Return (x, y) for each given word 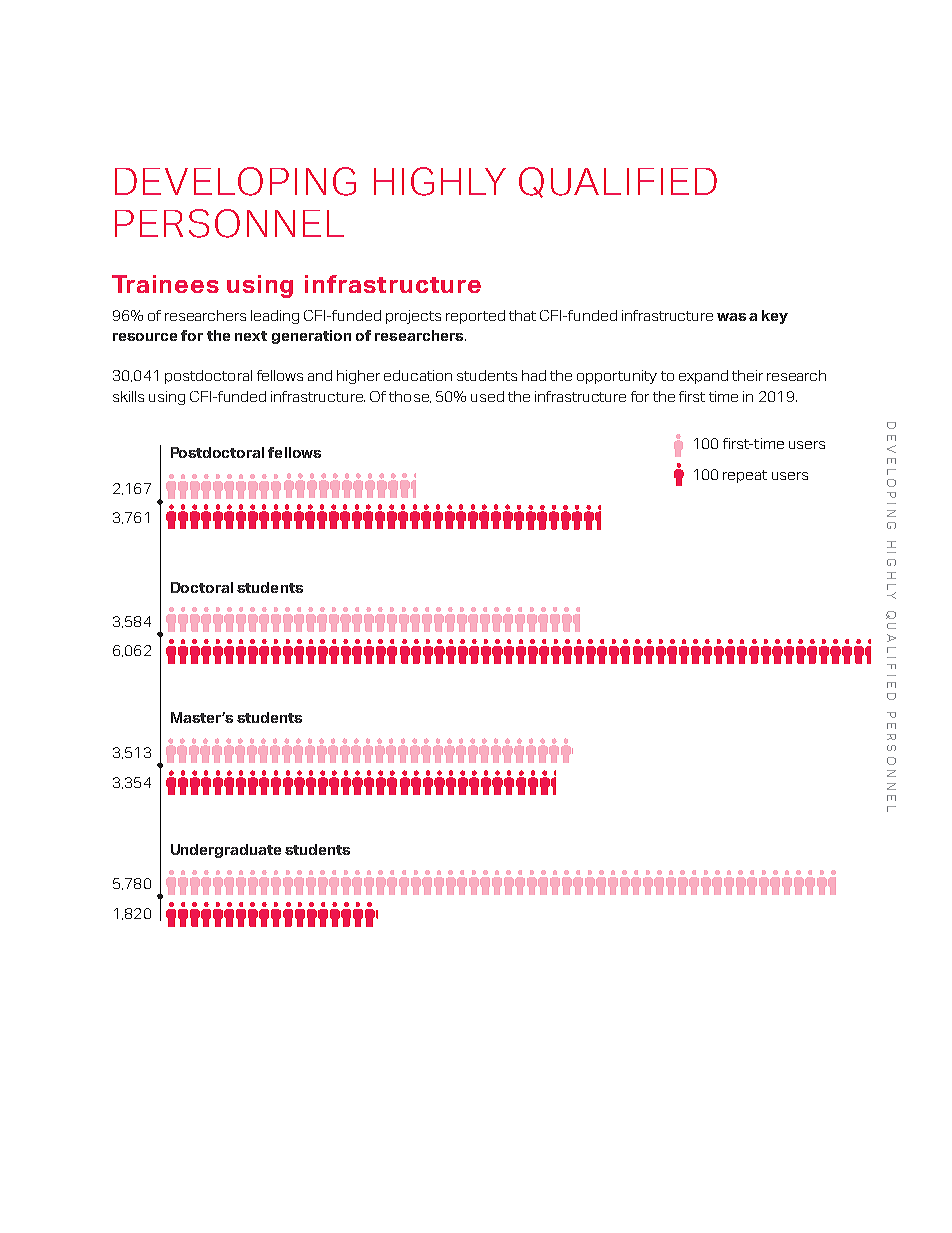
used (487, 396)
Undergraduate (226, 851)
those (410, 397)
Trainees (165, 284)
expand (703, 377)
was (731, 317)
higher (358, 377)
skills (128, 396)
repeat (745, 476)
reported (475, 317)
